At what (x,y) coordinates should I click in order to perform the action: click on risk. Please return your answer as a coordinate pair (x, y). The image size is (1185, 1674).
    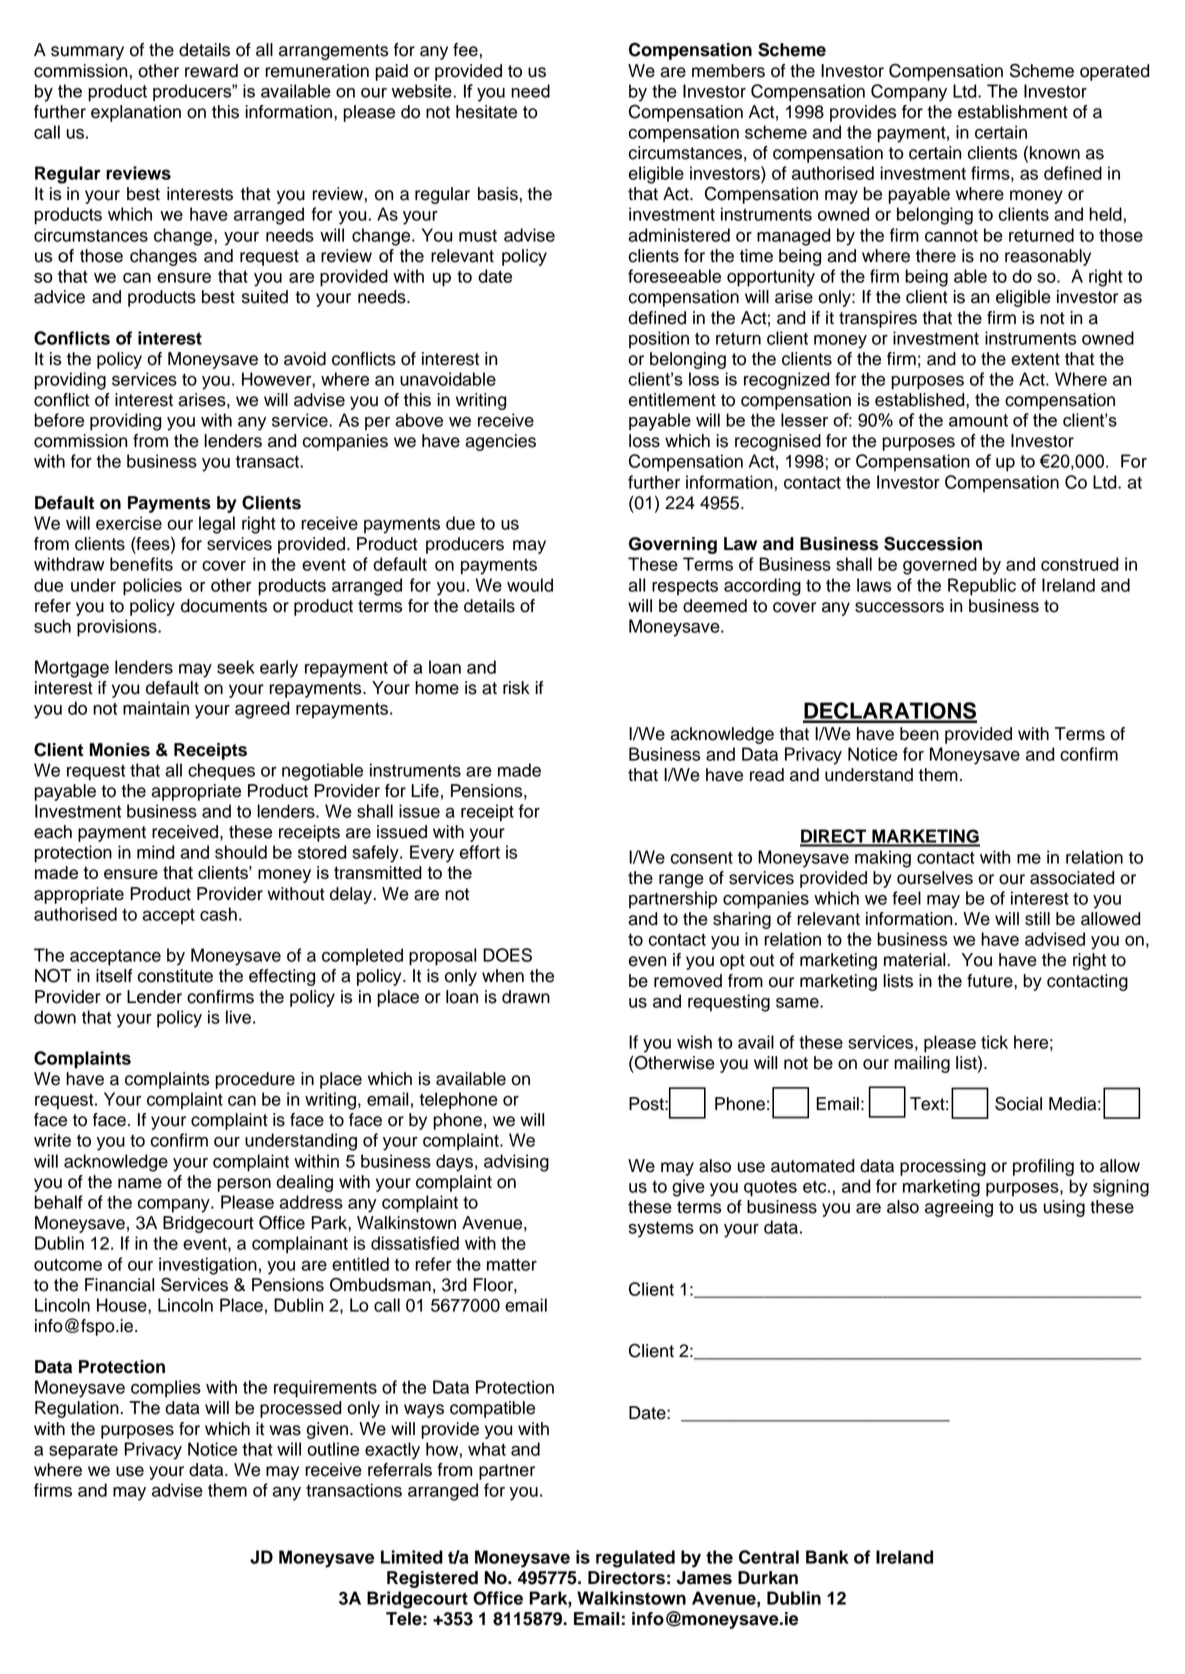
    Looking at the image, I should click on (516, 688).
